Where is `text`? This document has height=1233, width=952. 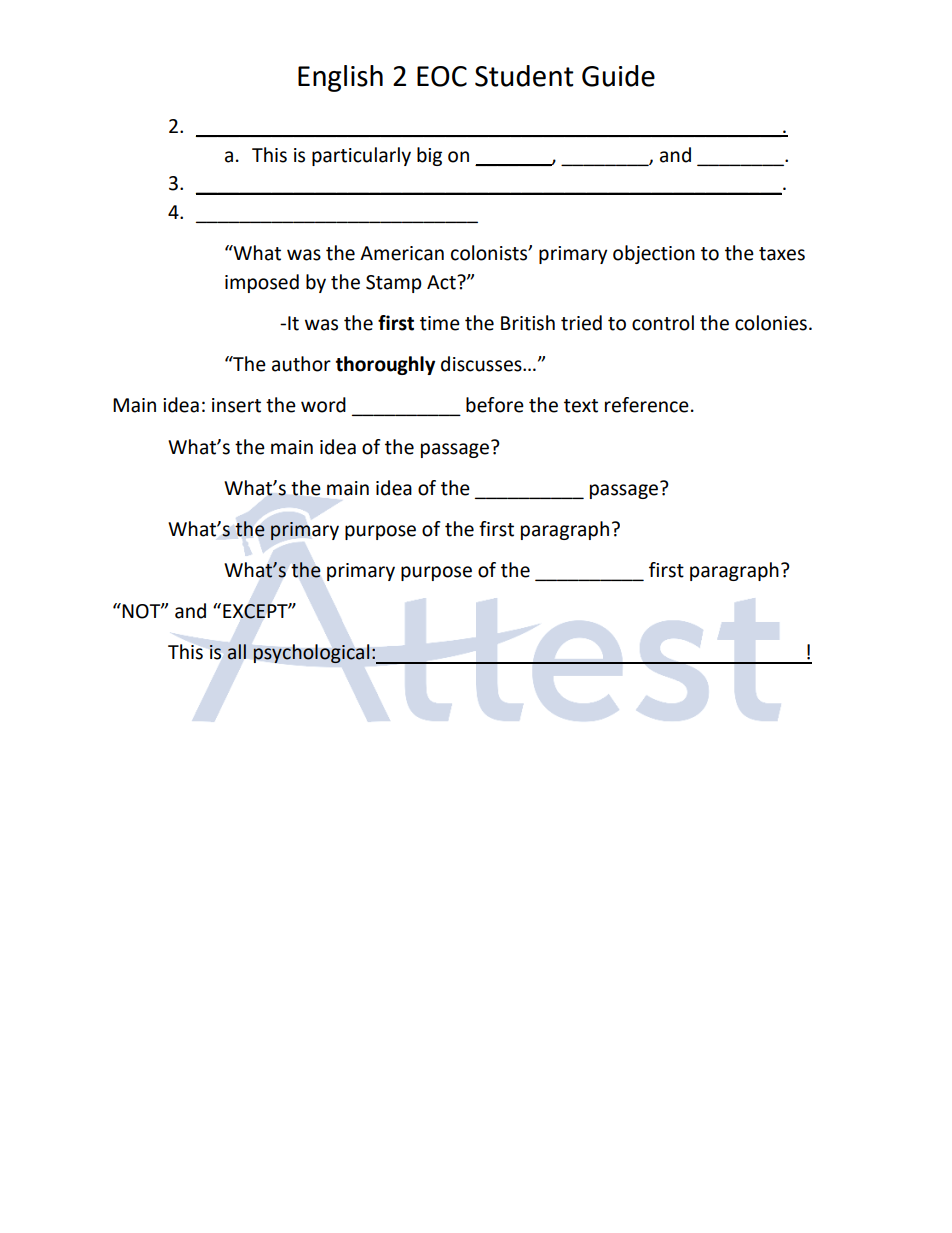
text is located at coordinates (581, 406).
